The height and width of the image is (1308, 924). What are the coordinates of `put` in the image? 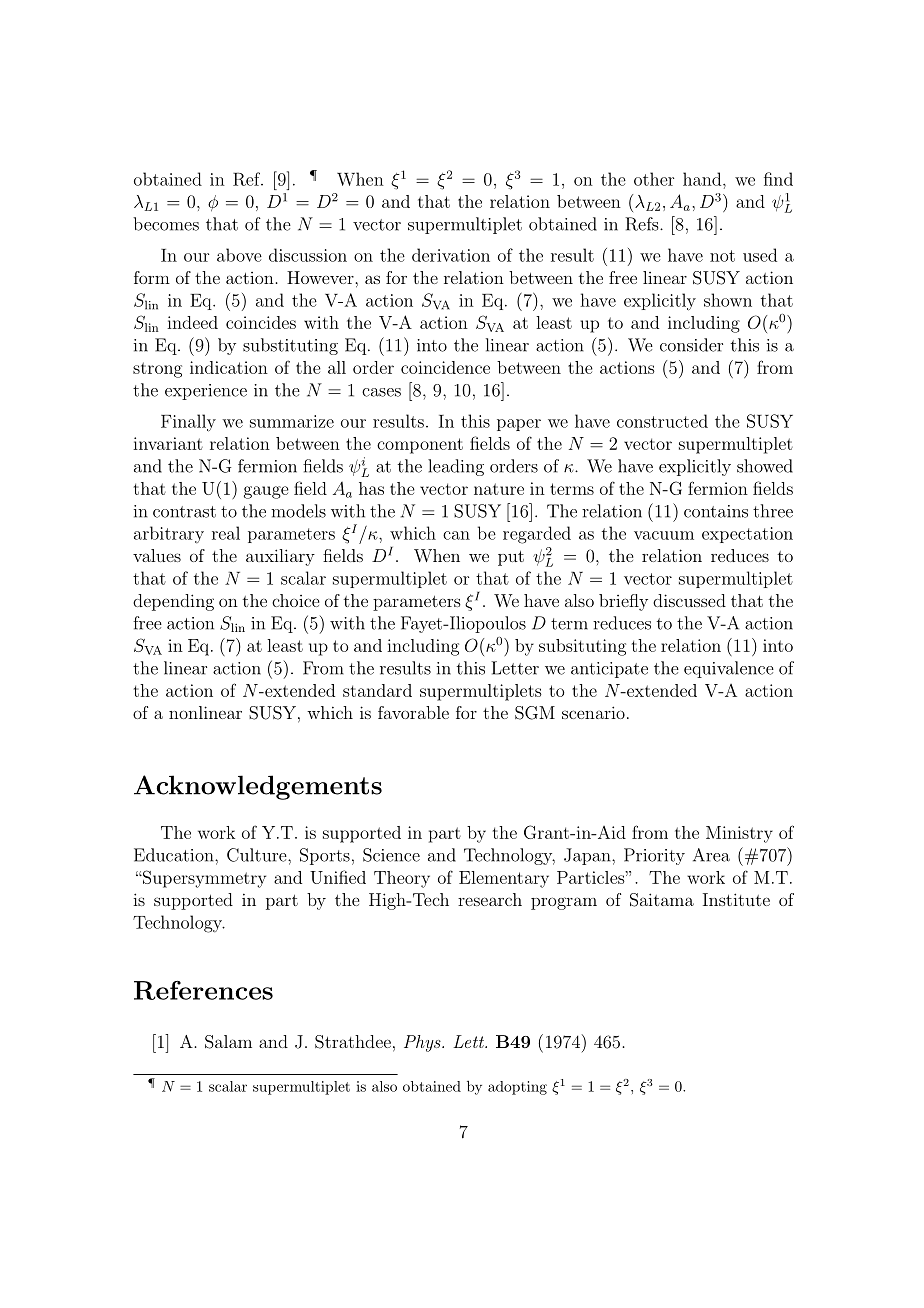 It's located at (511, 558).
